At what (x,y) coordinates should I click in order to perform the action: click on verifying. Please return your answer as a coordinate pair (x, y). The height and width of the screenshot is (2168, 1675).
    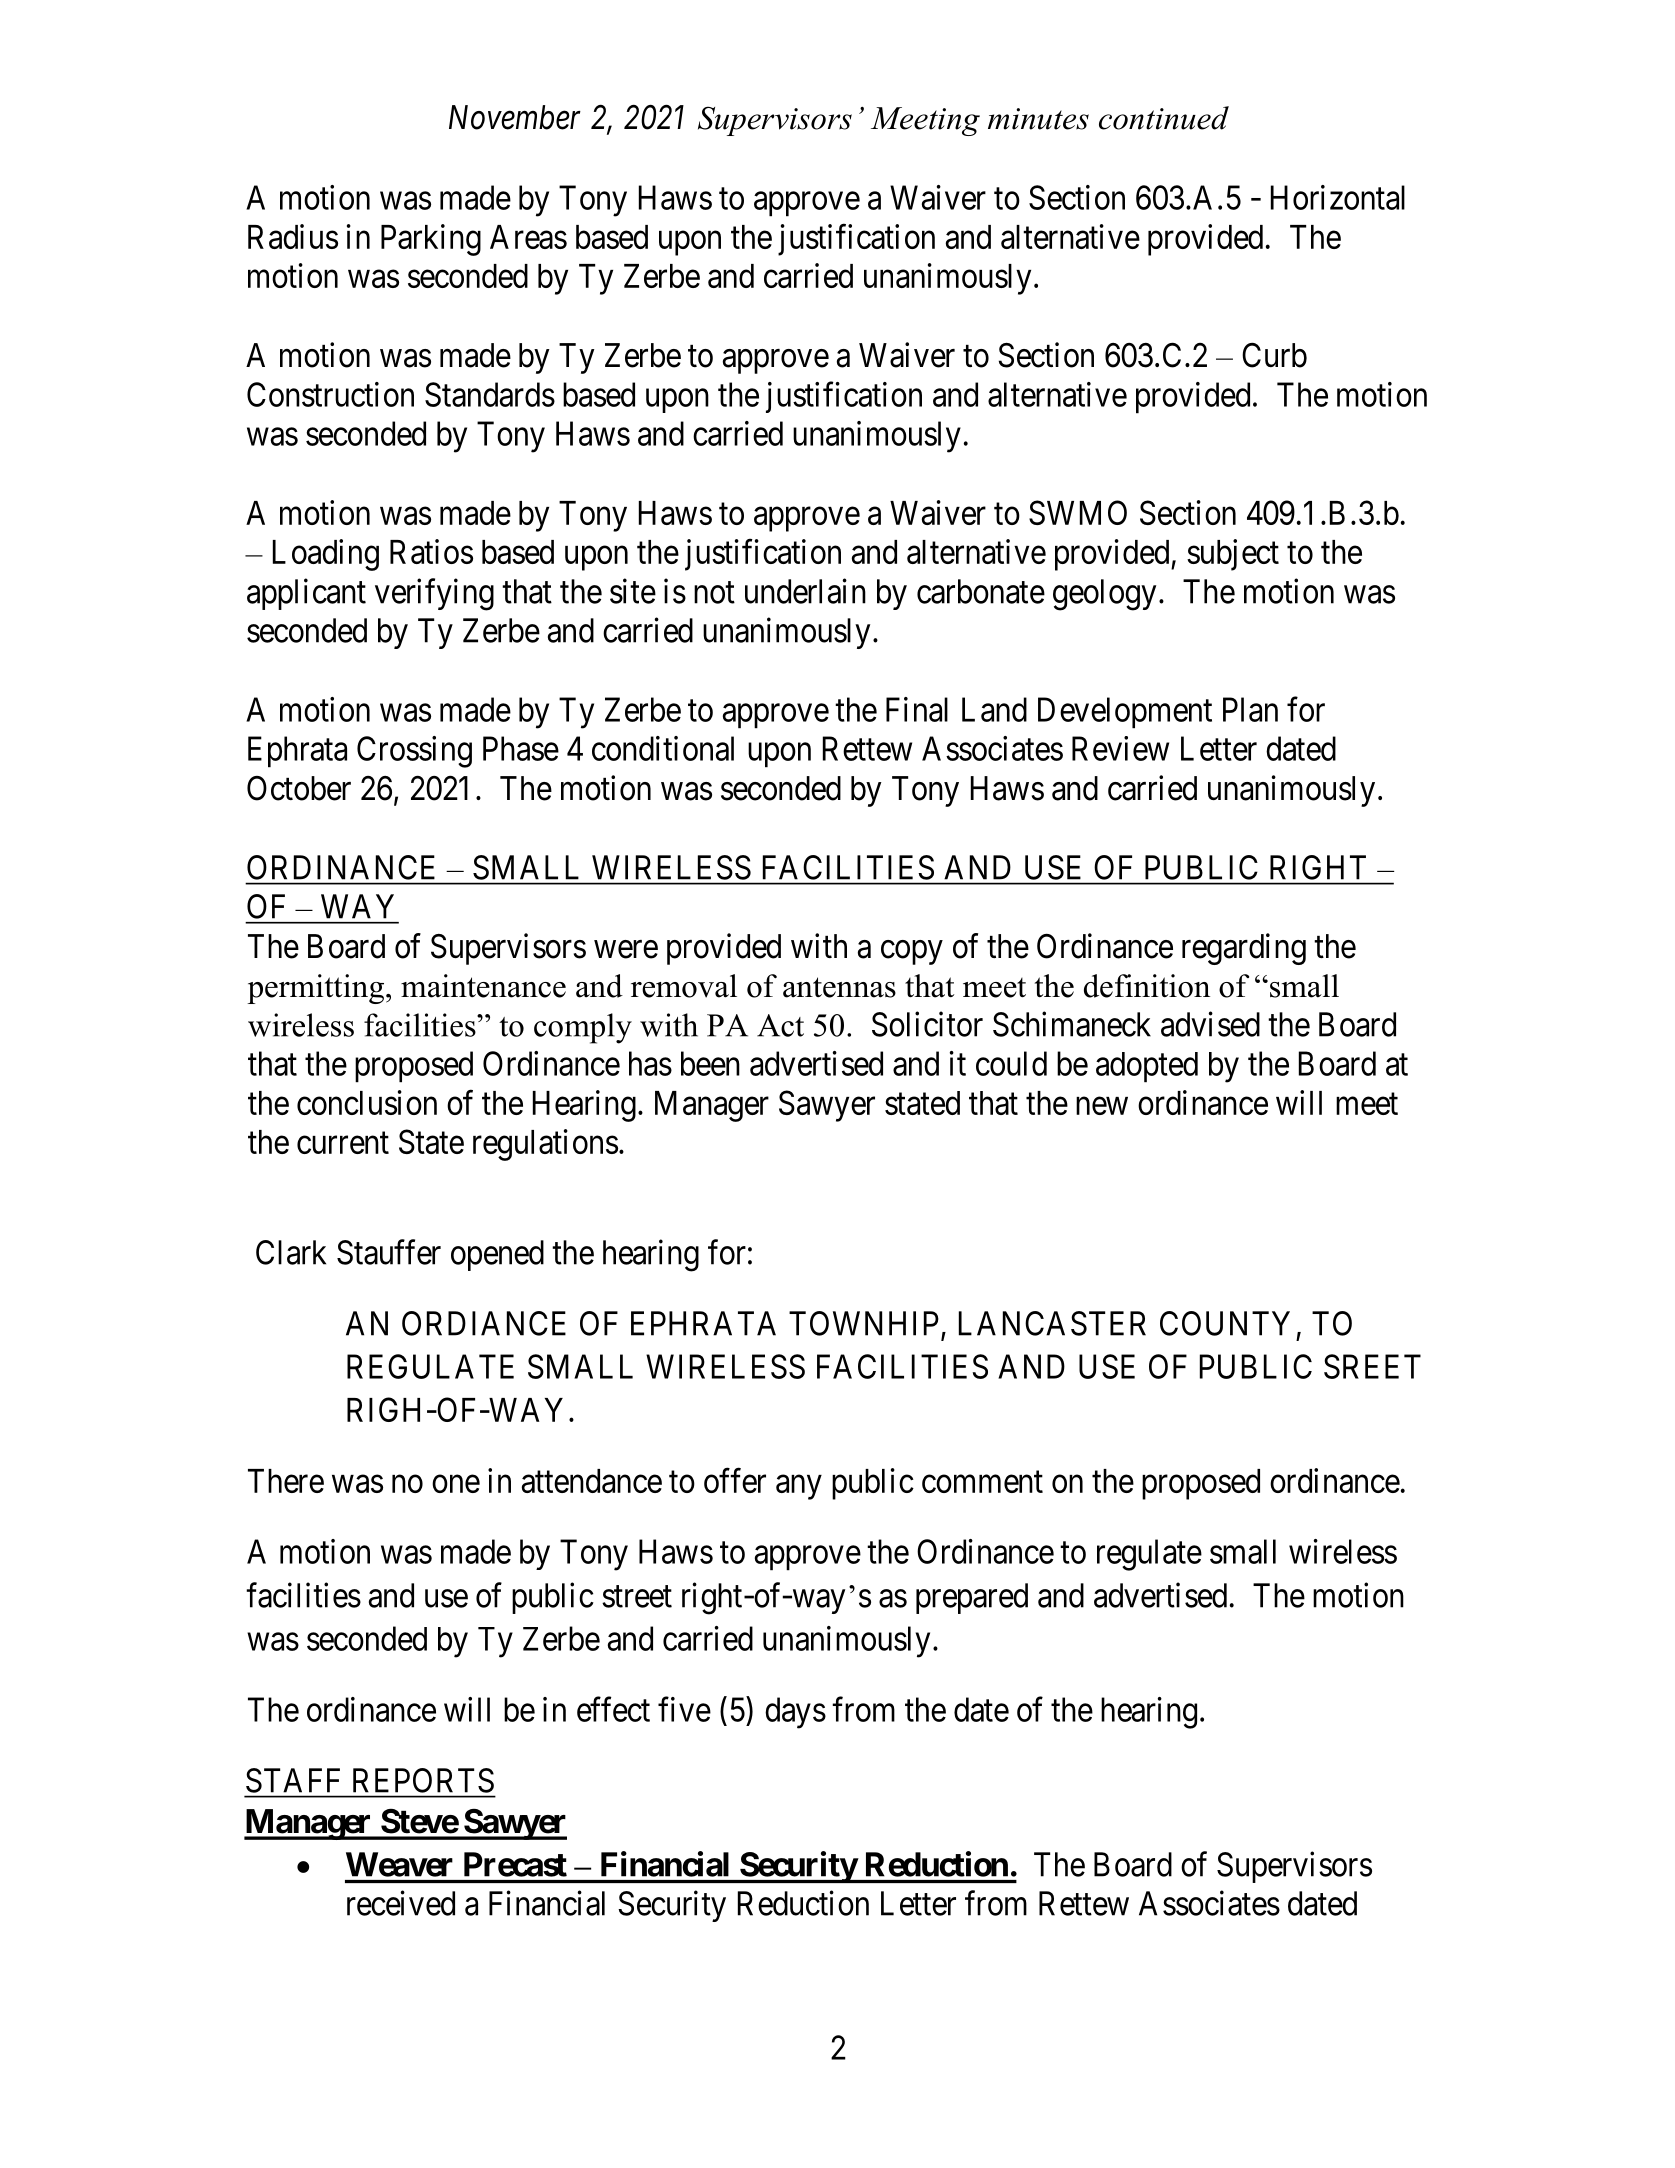
    Looking at the image, I should click on (434, 594).
